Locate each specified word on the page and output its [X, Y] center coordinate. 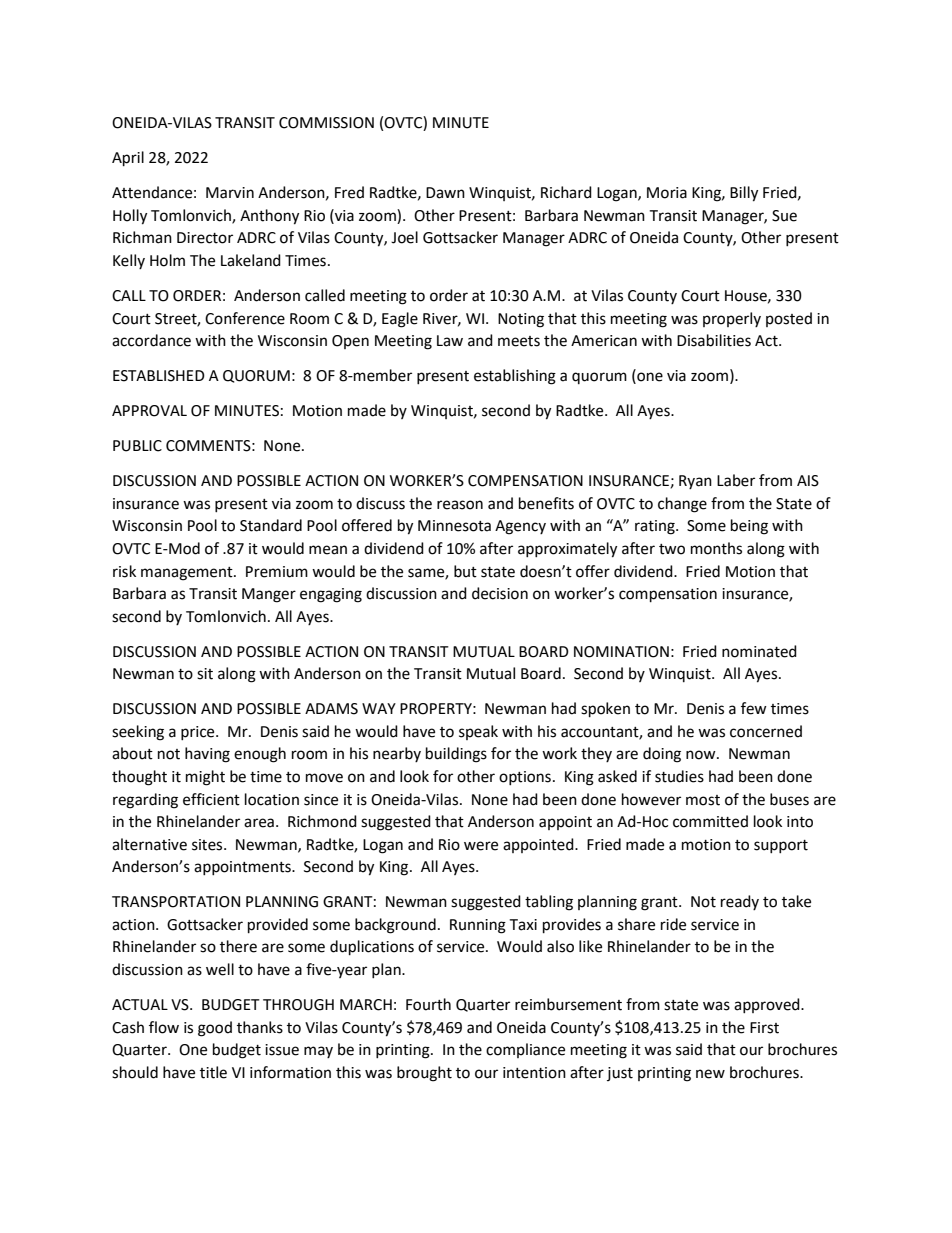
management [188, 574]
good [215, 1029]
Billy [744, 194]
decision [500, 593]
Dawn [445, 193]
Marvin [230, 193]
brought [424, 1074]
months [716, 548]
